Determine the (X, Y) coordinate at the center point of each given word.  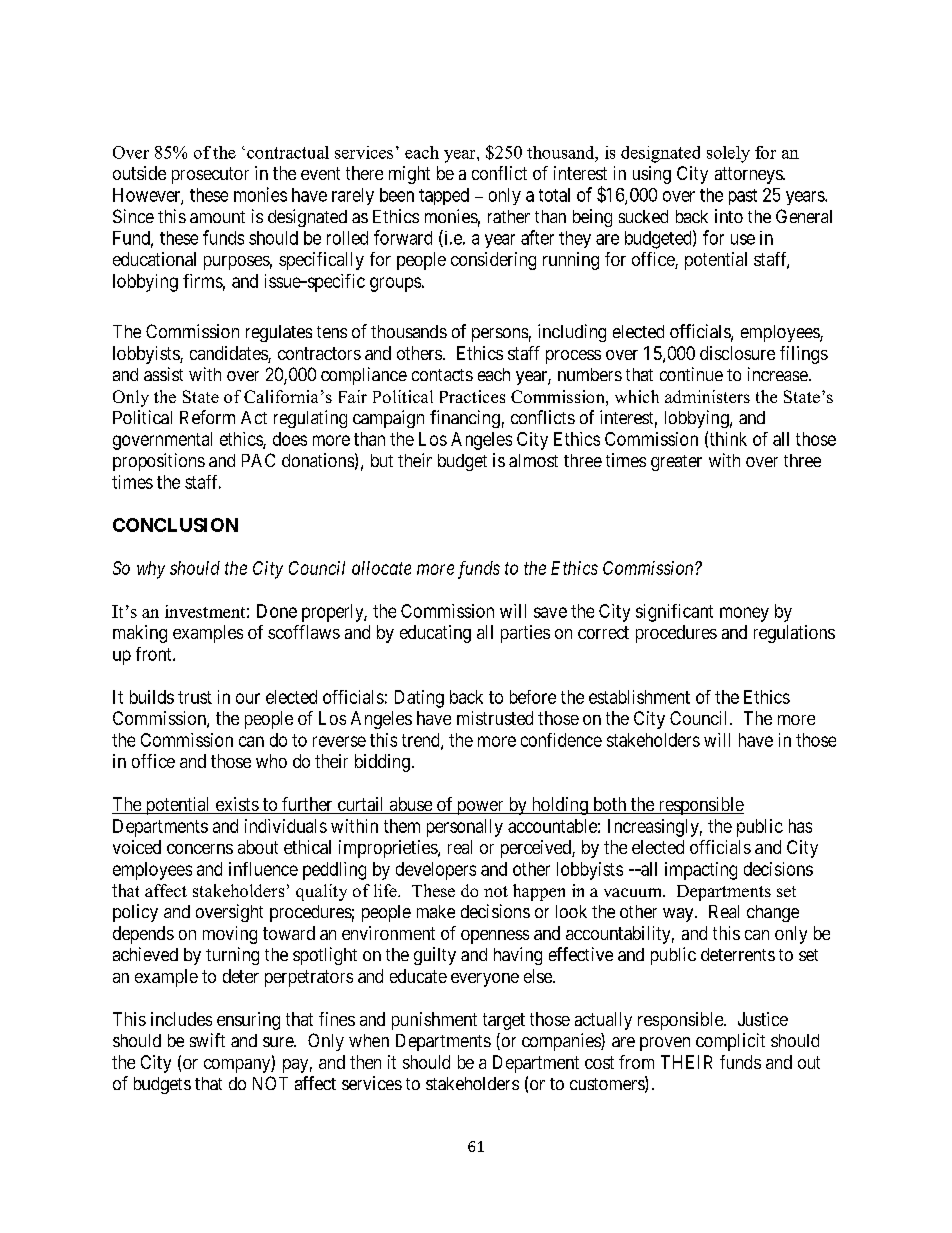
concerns (200, 849)
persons (500, 335)
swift (207, 1040)
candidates (229, 354)
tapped (444, 196)
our (248, 698)
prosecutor (210, 175)
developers (436, 871)
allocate (381, 568)
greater (676, 463)
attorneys (749, 175)
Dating (419, 699)
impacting (701, 871)
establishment (639, 697)
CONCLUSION (175, 525)
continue (691, 374)
